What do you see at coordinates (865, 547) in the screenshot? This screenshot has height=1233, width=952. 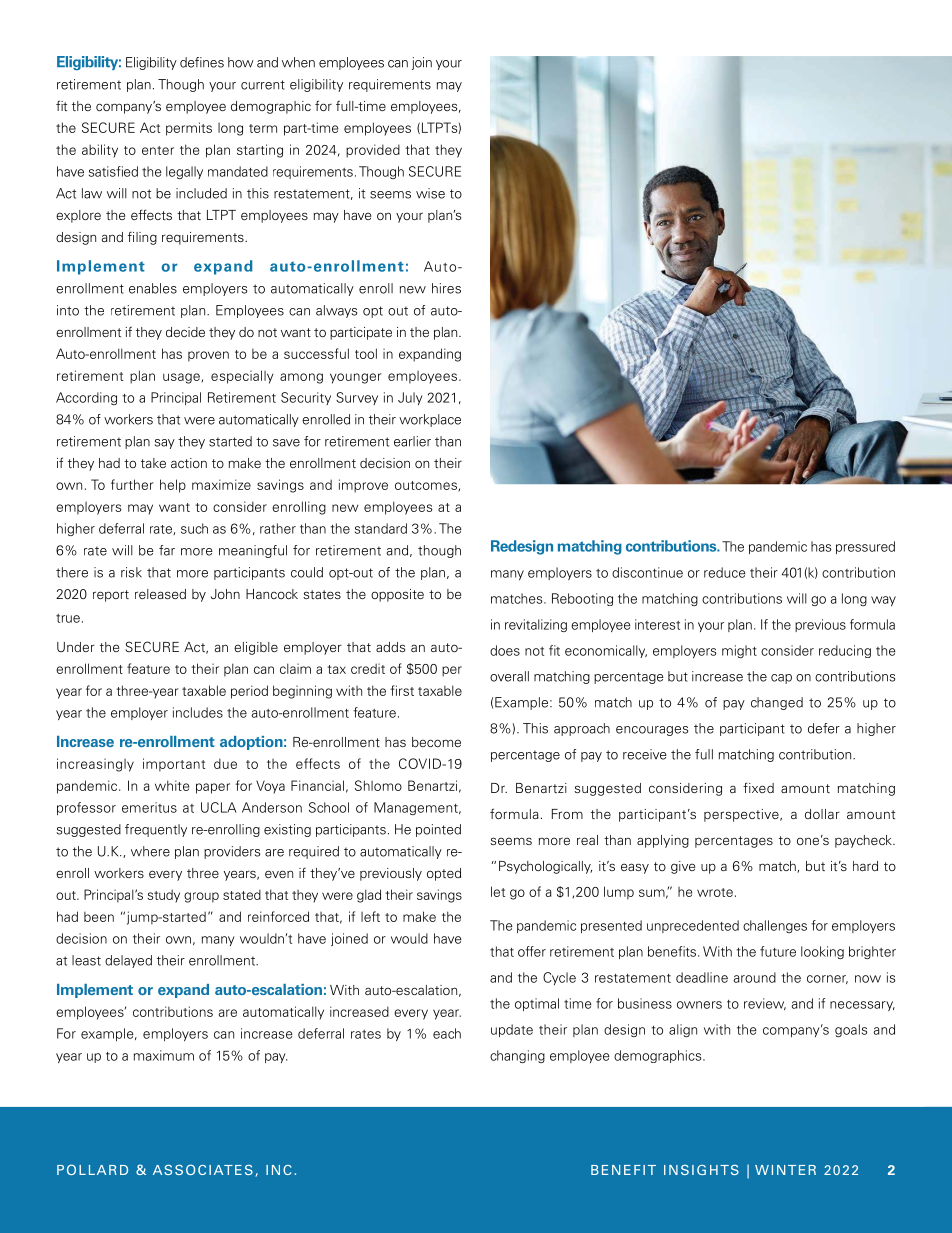 I see `pressured` at bounding box center [865, 547].
